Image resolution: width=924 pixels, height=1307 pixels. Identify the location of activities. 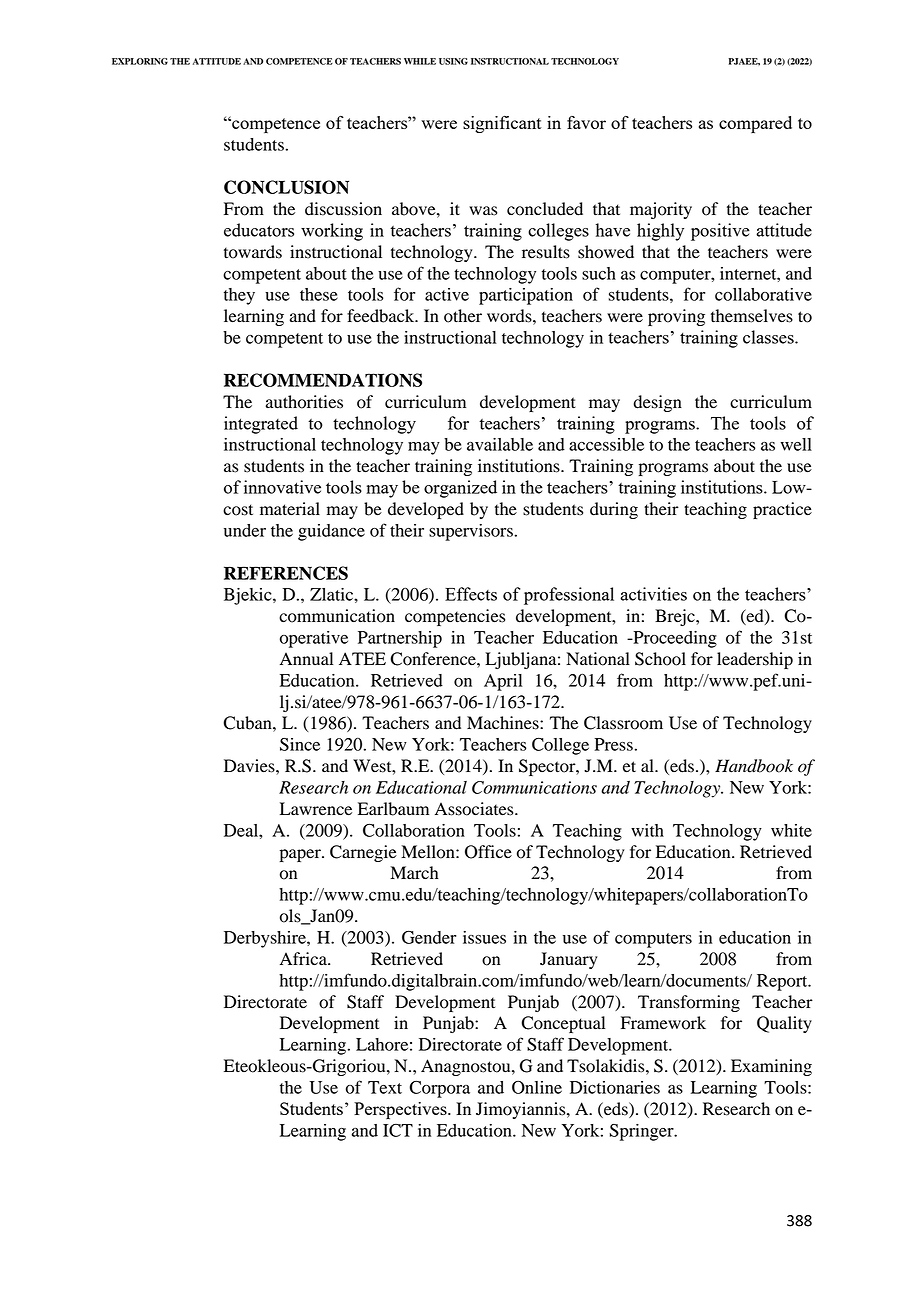
(653, 594).
